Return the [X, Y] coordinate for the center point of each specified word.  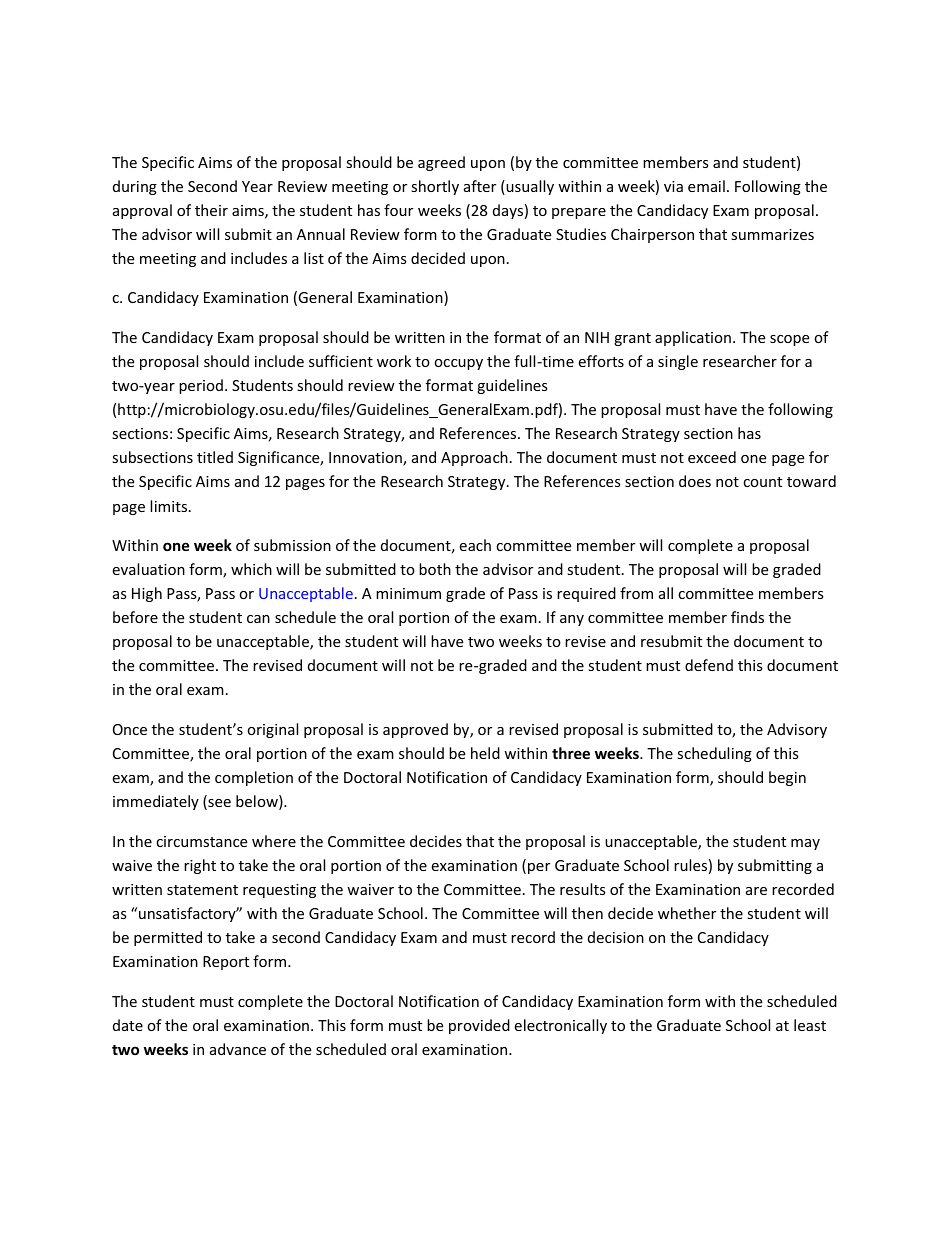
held [485, 753]
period [201, 386]
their [211, 210]
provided [479, 1026]
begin [787, 778]
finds [747, 617]
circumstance [201, 841]
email [706, 186]
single [678, 362]
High [147, 594]
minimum [408, 593]
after [480, 186]
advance [238, 1049]
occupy [458, 364]
